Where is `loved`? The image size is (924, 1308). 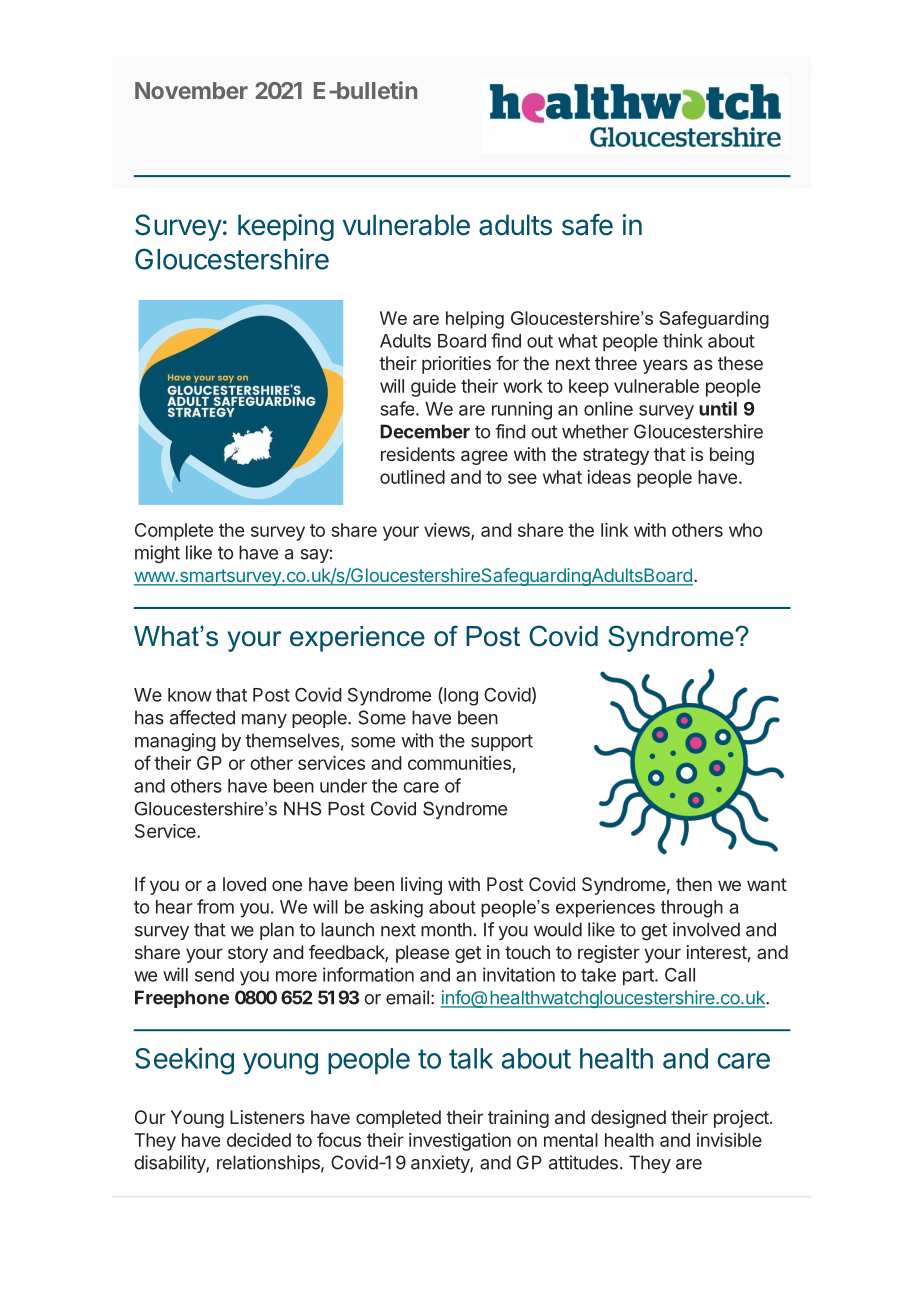
loved is located at coordinates (244, 884).
